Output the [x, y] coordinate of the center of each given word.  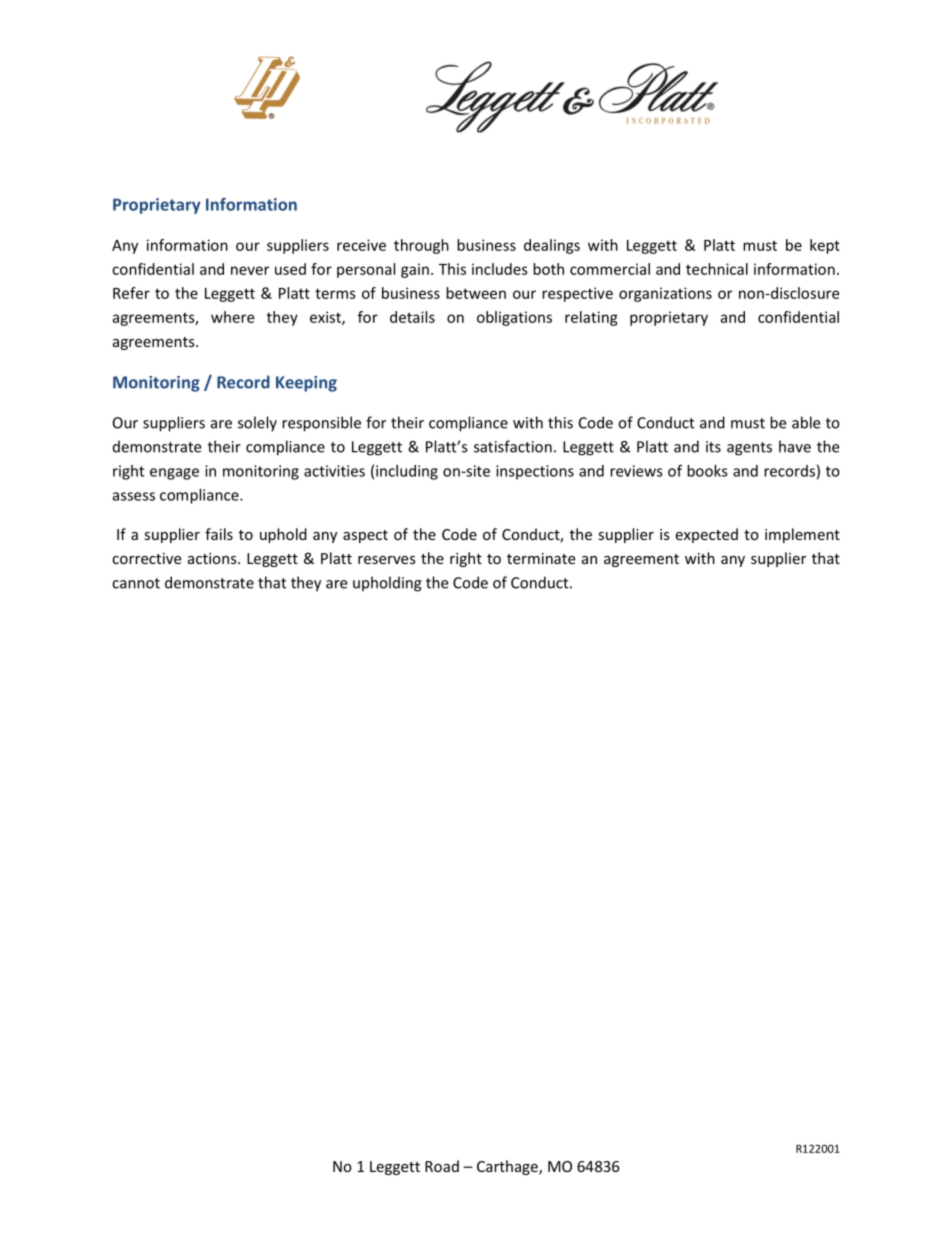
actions [213, 558]
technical [717, 269]
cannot [136, 583]
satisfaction [513, 446]
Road [442, 1166]
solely [257, 424]
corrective [146, 558]
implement [802, 535]
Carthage [508, 1167]
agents [749, 449]
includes [500, 269]
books [707, 471]
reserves [387, 560]
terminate [541, 558]
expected [706, 535]
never [250, 270]
